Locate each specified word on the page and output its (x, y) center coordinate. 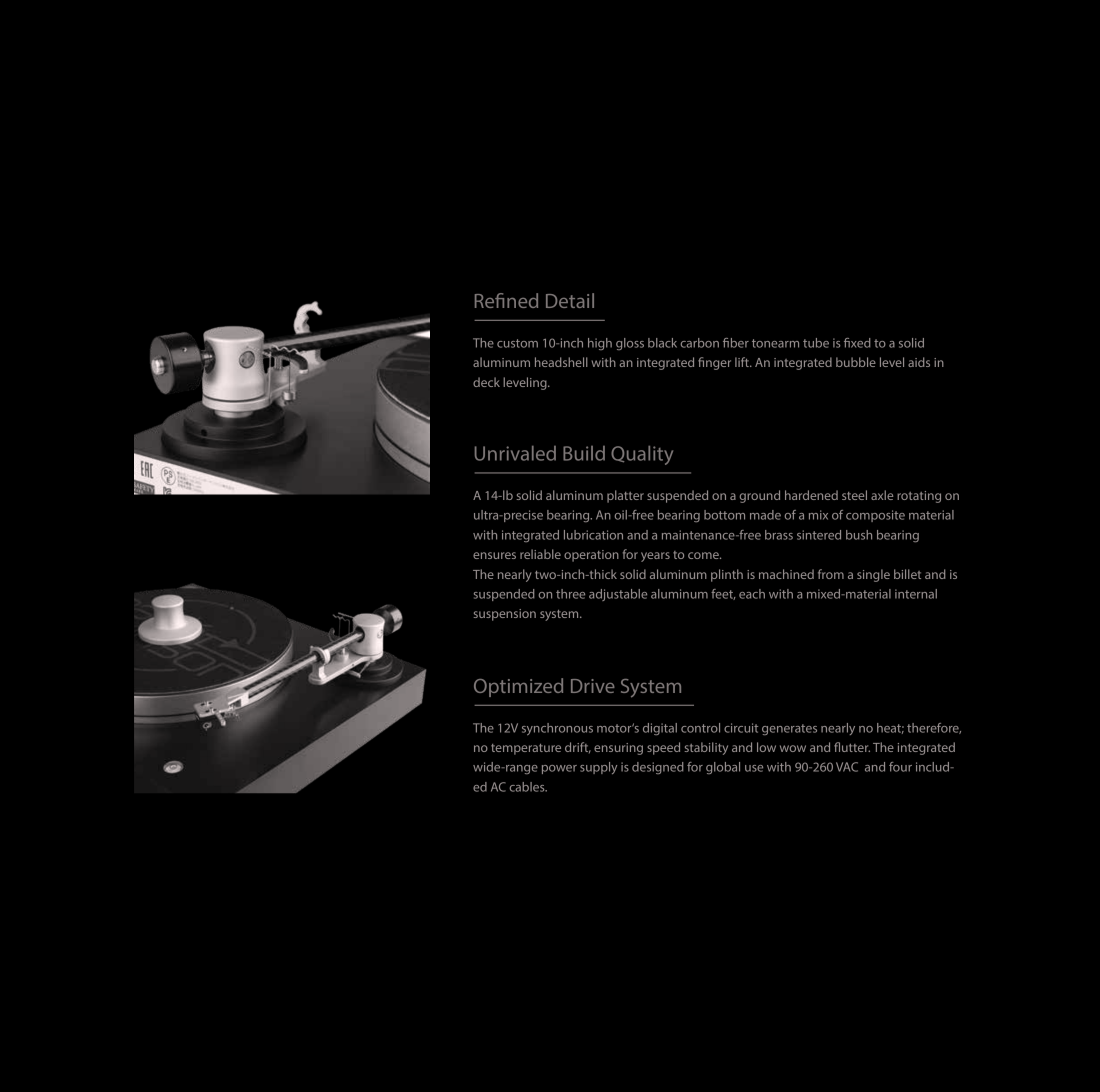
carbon (700, 343)
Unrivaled (515, 453)
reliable (540, 554)
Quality (642, 455)
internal (916, 594)
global (723, 768)
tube (816, 343)
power (559, 769)
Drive (593, 686)
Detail (570, 300)
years (655, 557)
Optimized (518, 687)
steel (854, 495)
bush (859, 535)
